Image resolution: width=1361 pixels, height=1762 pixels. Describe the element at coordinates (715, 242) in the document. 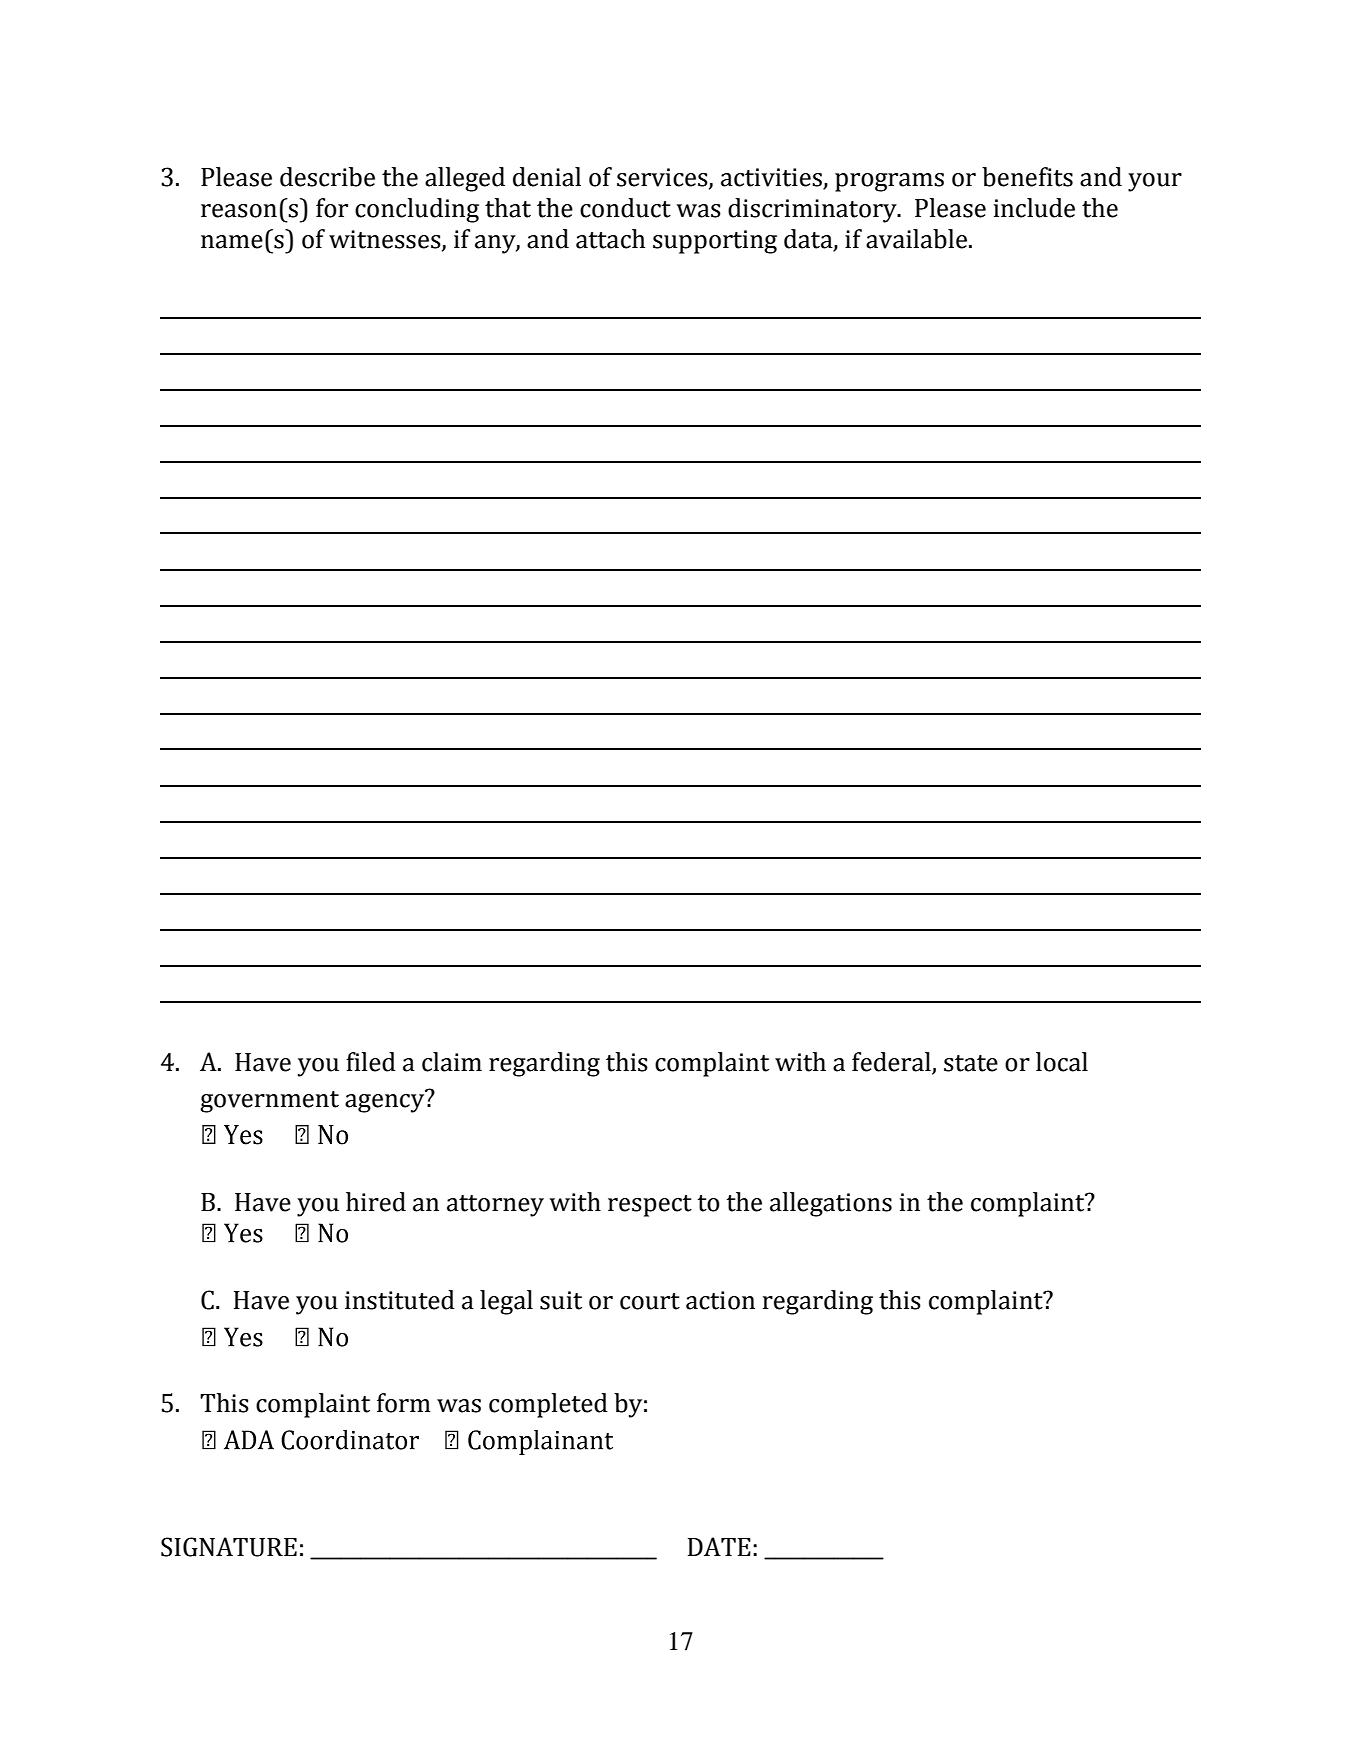

I see `supporting` at that location.
